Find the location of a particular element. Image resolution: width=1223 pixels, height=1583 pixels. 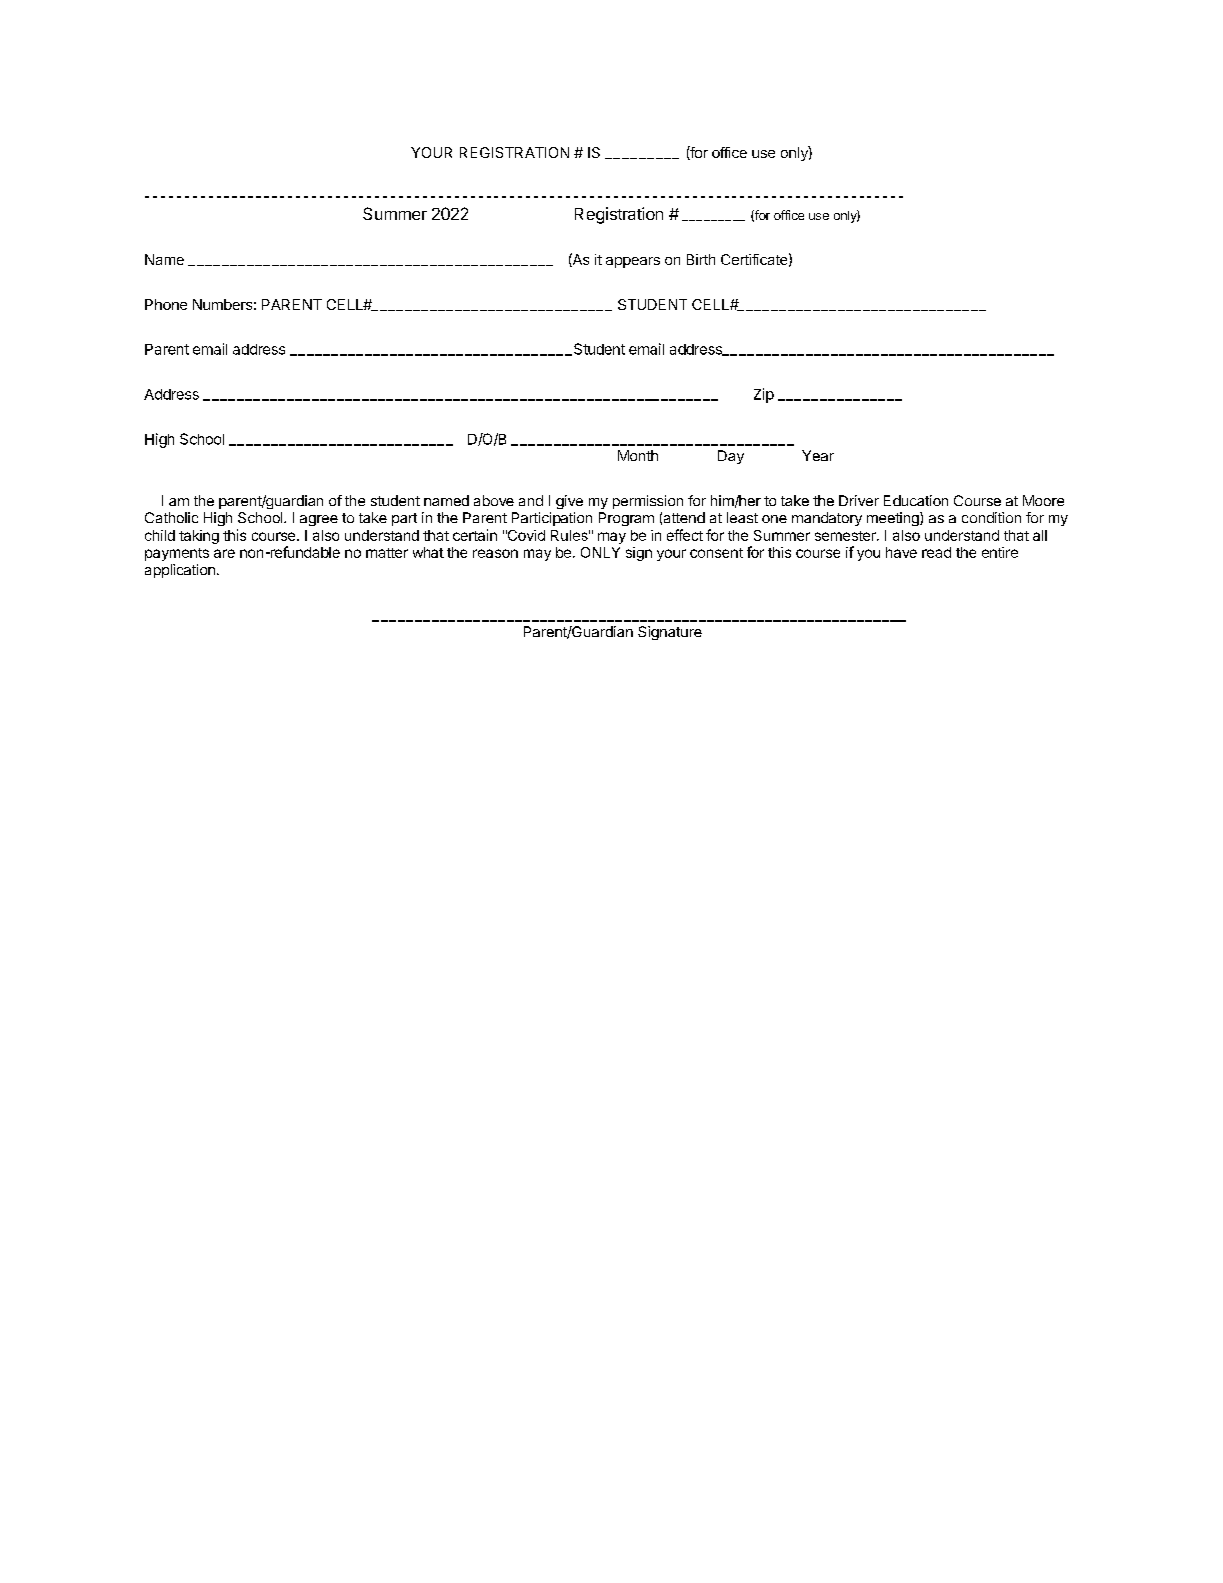

permission is located at coordinates (648, 502).
